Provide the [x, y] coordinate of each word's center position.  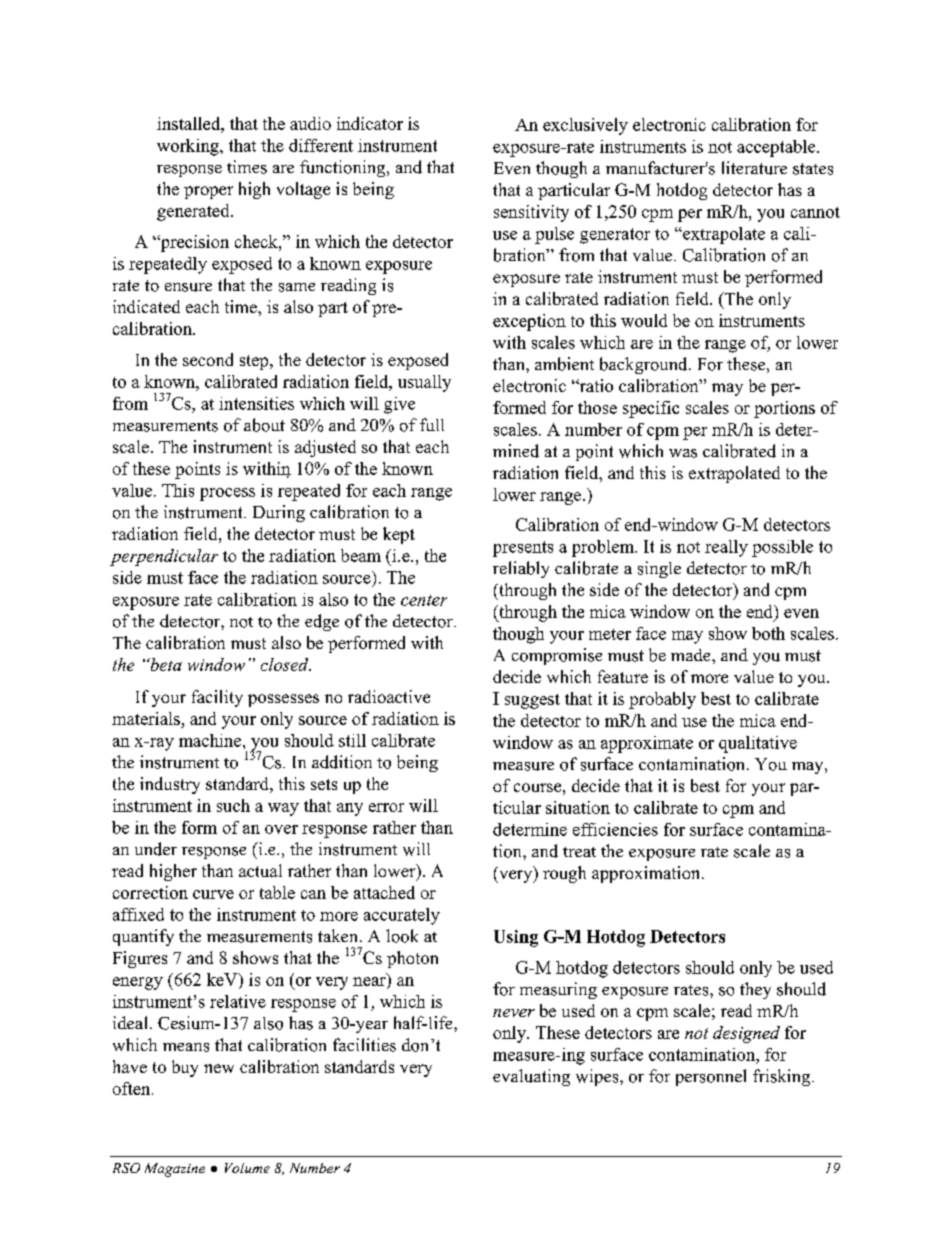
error [386, 807]
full [432, 424]
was [683, 453]
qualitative [758, 744]
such [233, 805]
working [189, 147]
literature [754, 168]
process [227, 494]
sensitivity [531, 213]
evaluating [531, 1077]
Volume [247, 1168]
